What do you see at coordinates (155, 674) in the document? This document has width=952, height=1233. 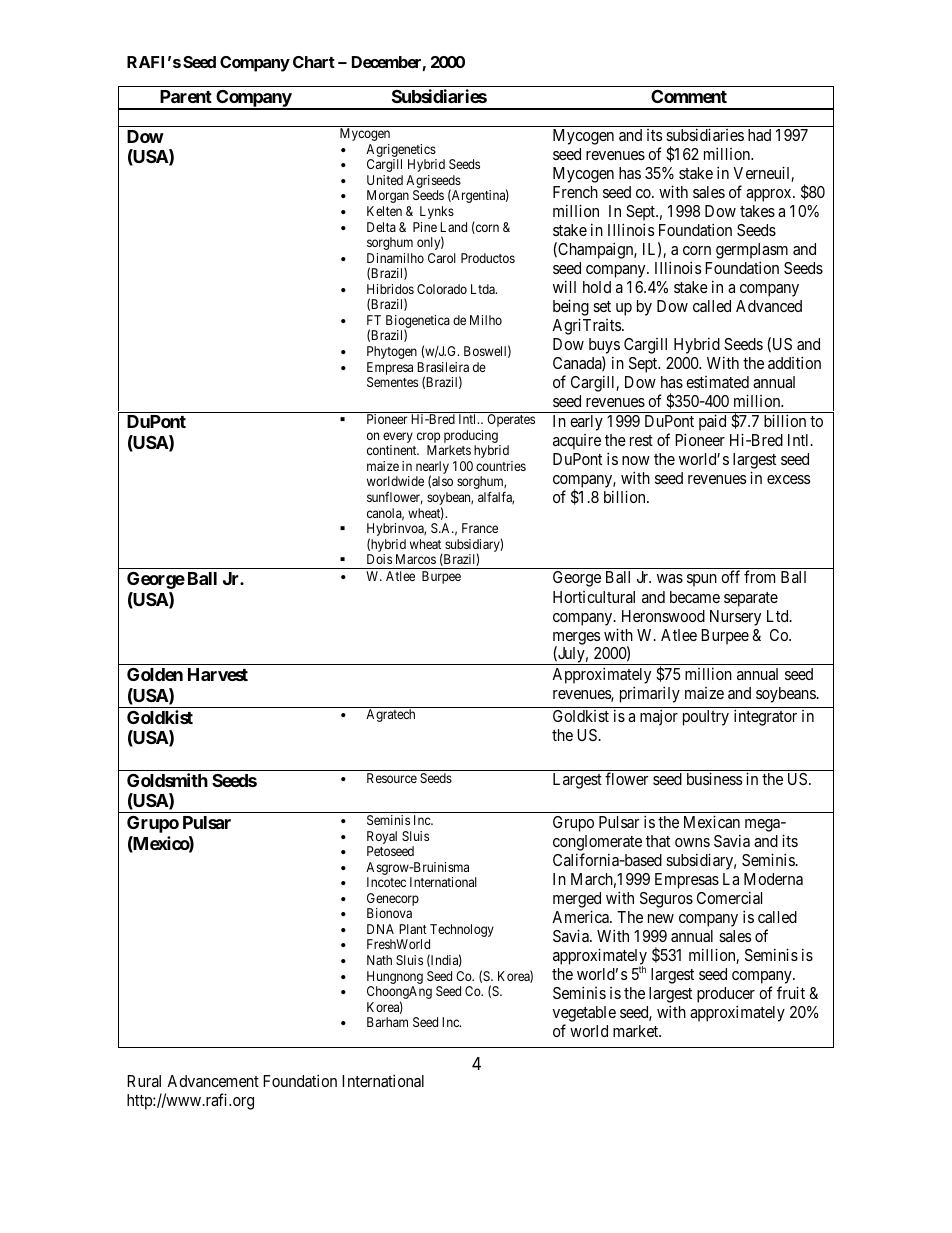 I see `Golden` at bounding box center [155, 674].
